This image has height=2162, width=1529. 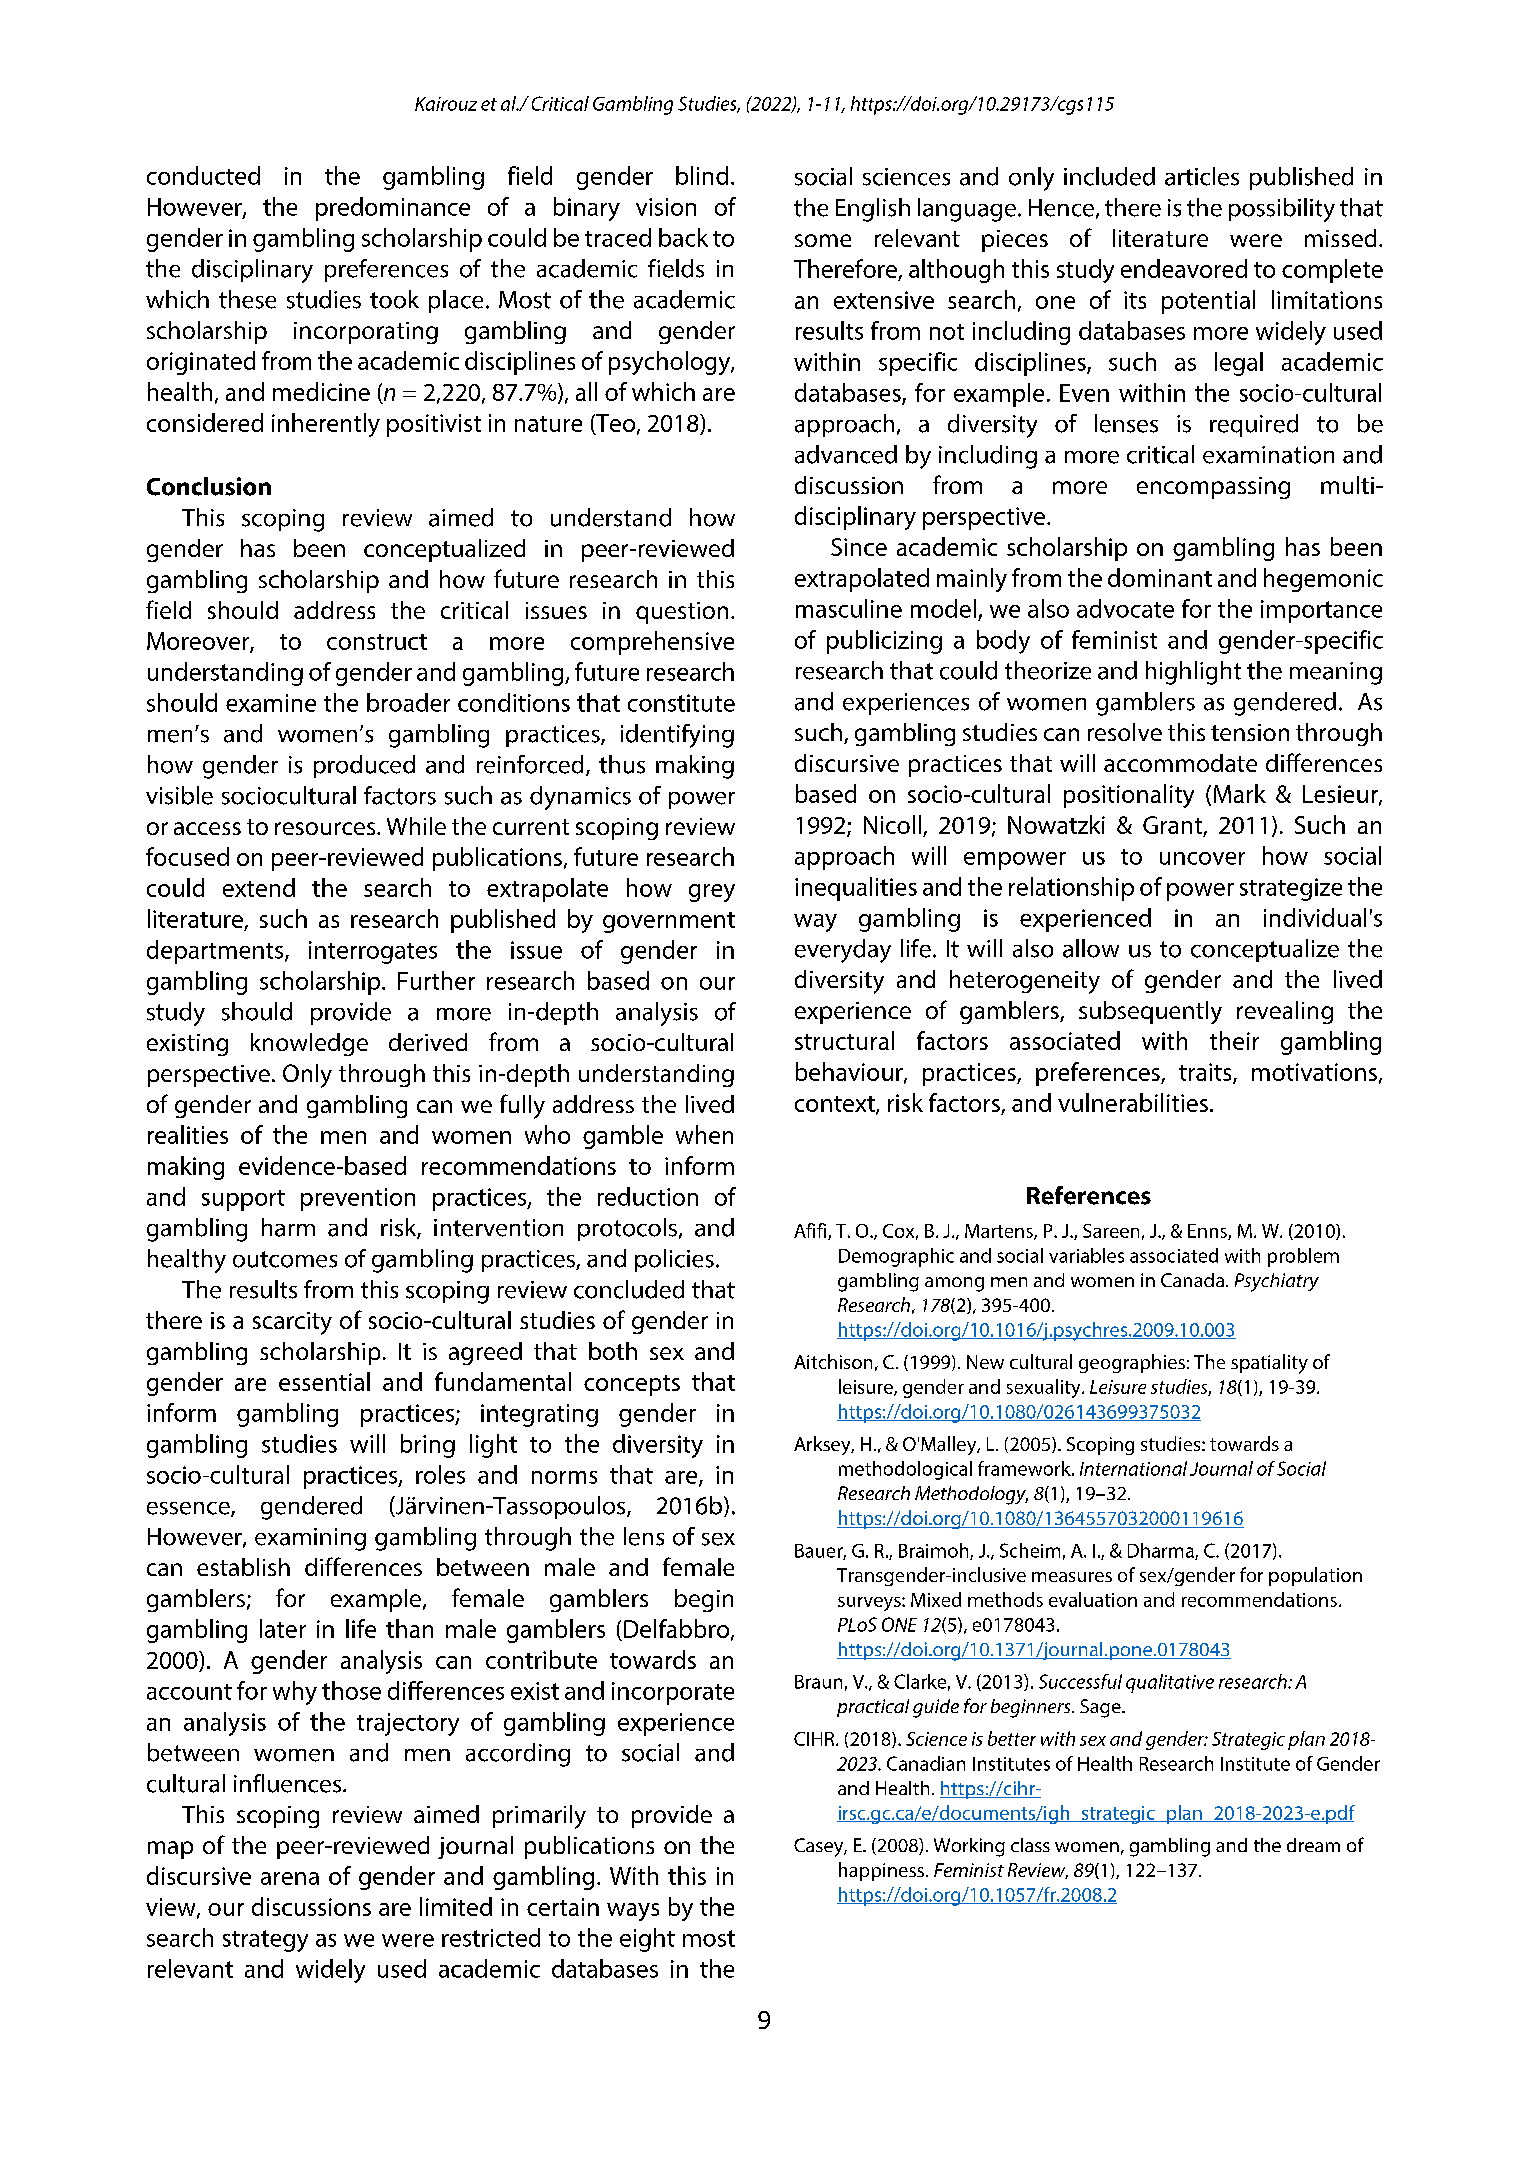 I want to click on predominance, so click(x=393, y=209).
